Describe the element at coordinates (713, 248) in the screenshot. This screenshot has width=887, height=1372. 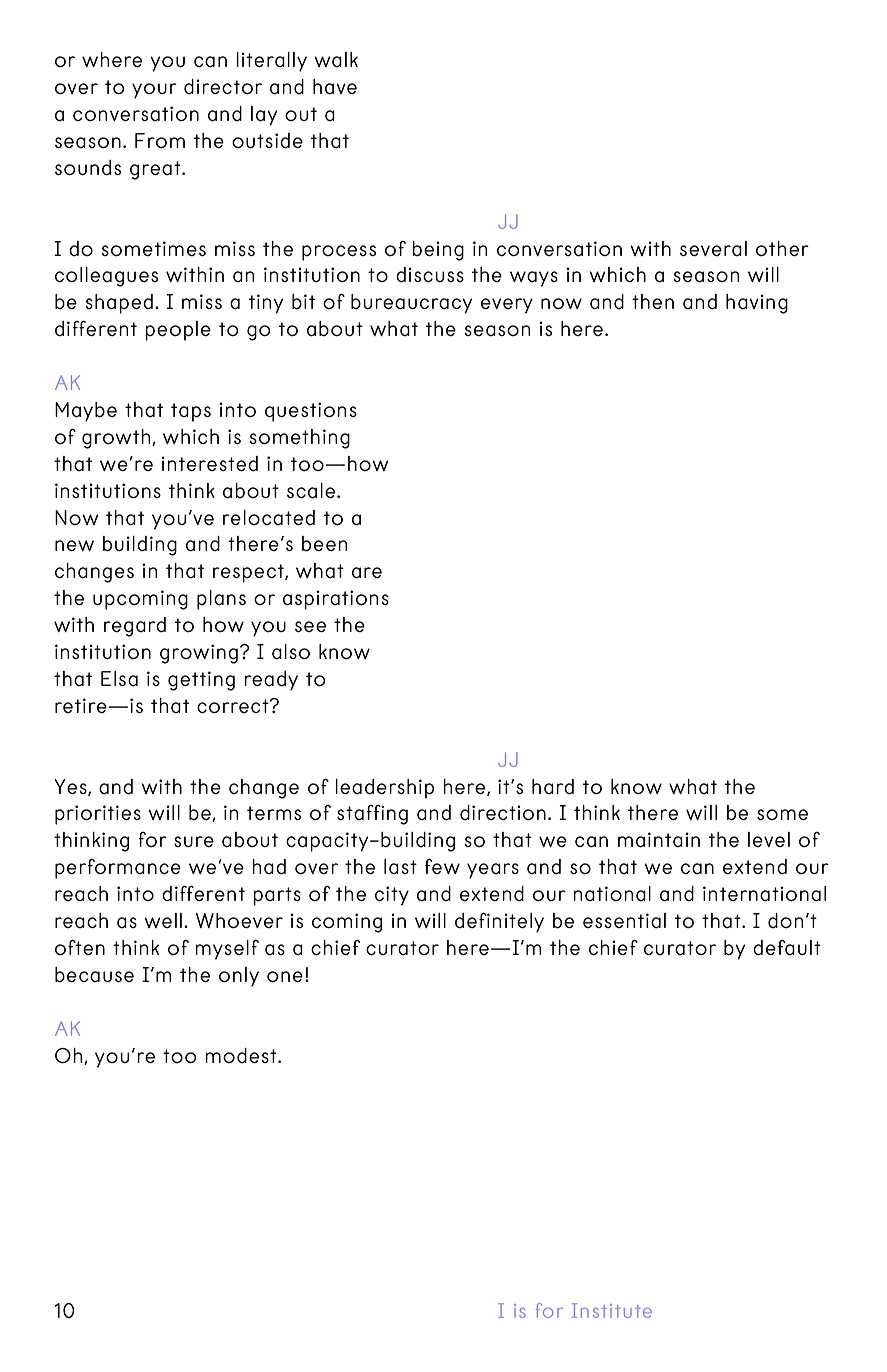
I see `several` at that location.
